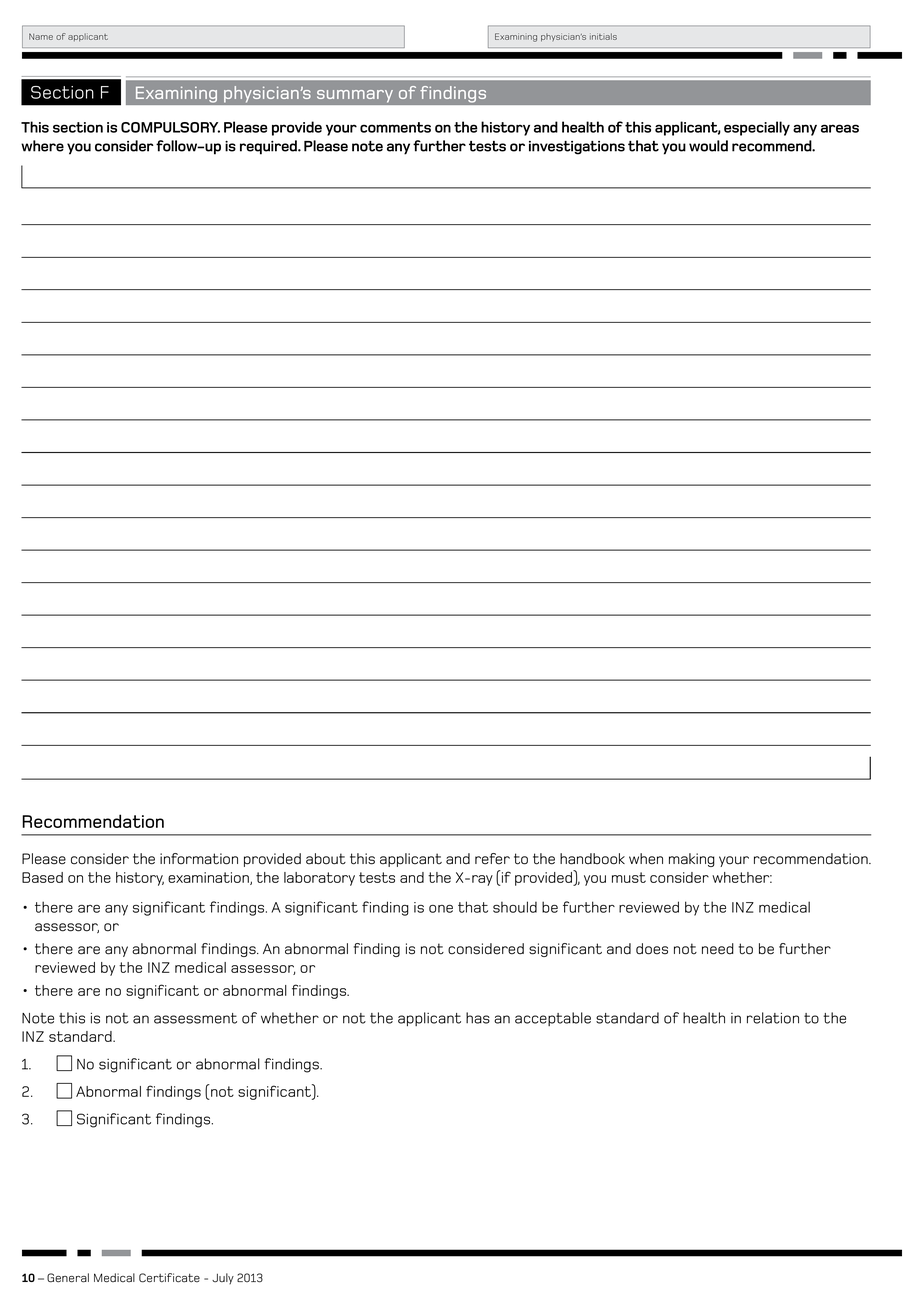 The image size is (924, 1308). I want to click on assessment, so click(195, 1018).
